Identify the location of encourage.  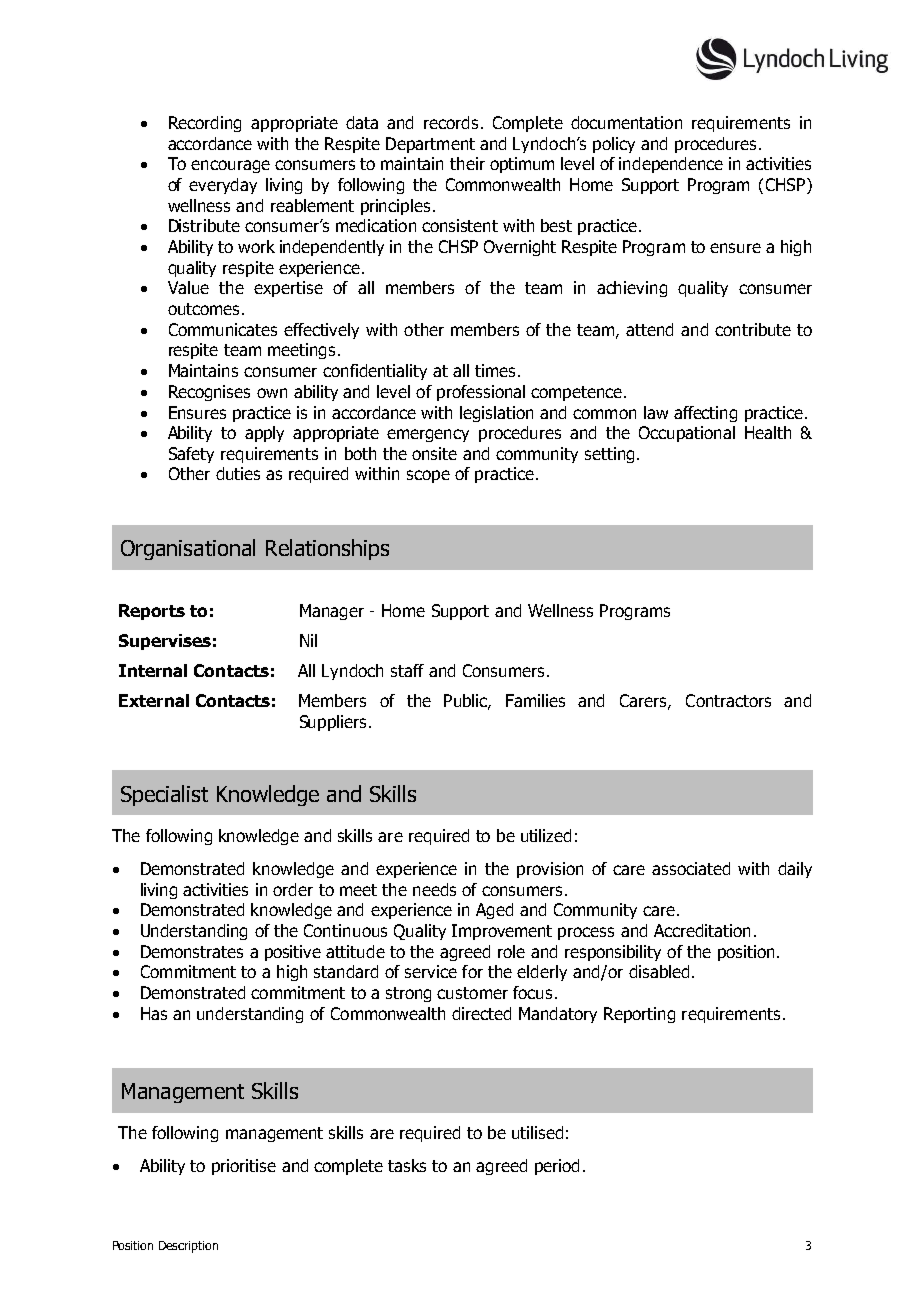
(230, 166).
